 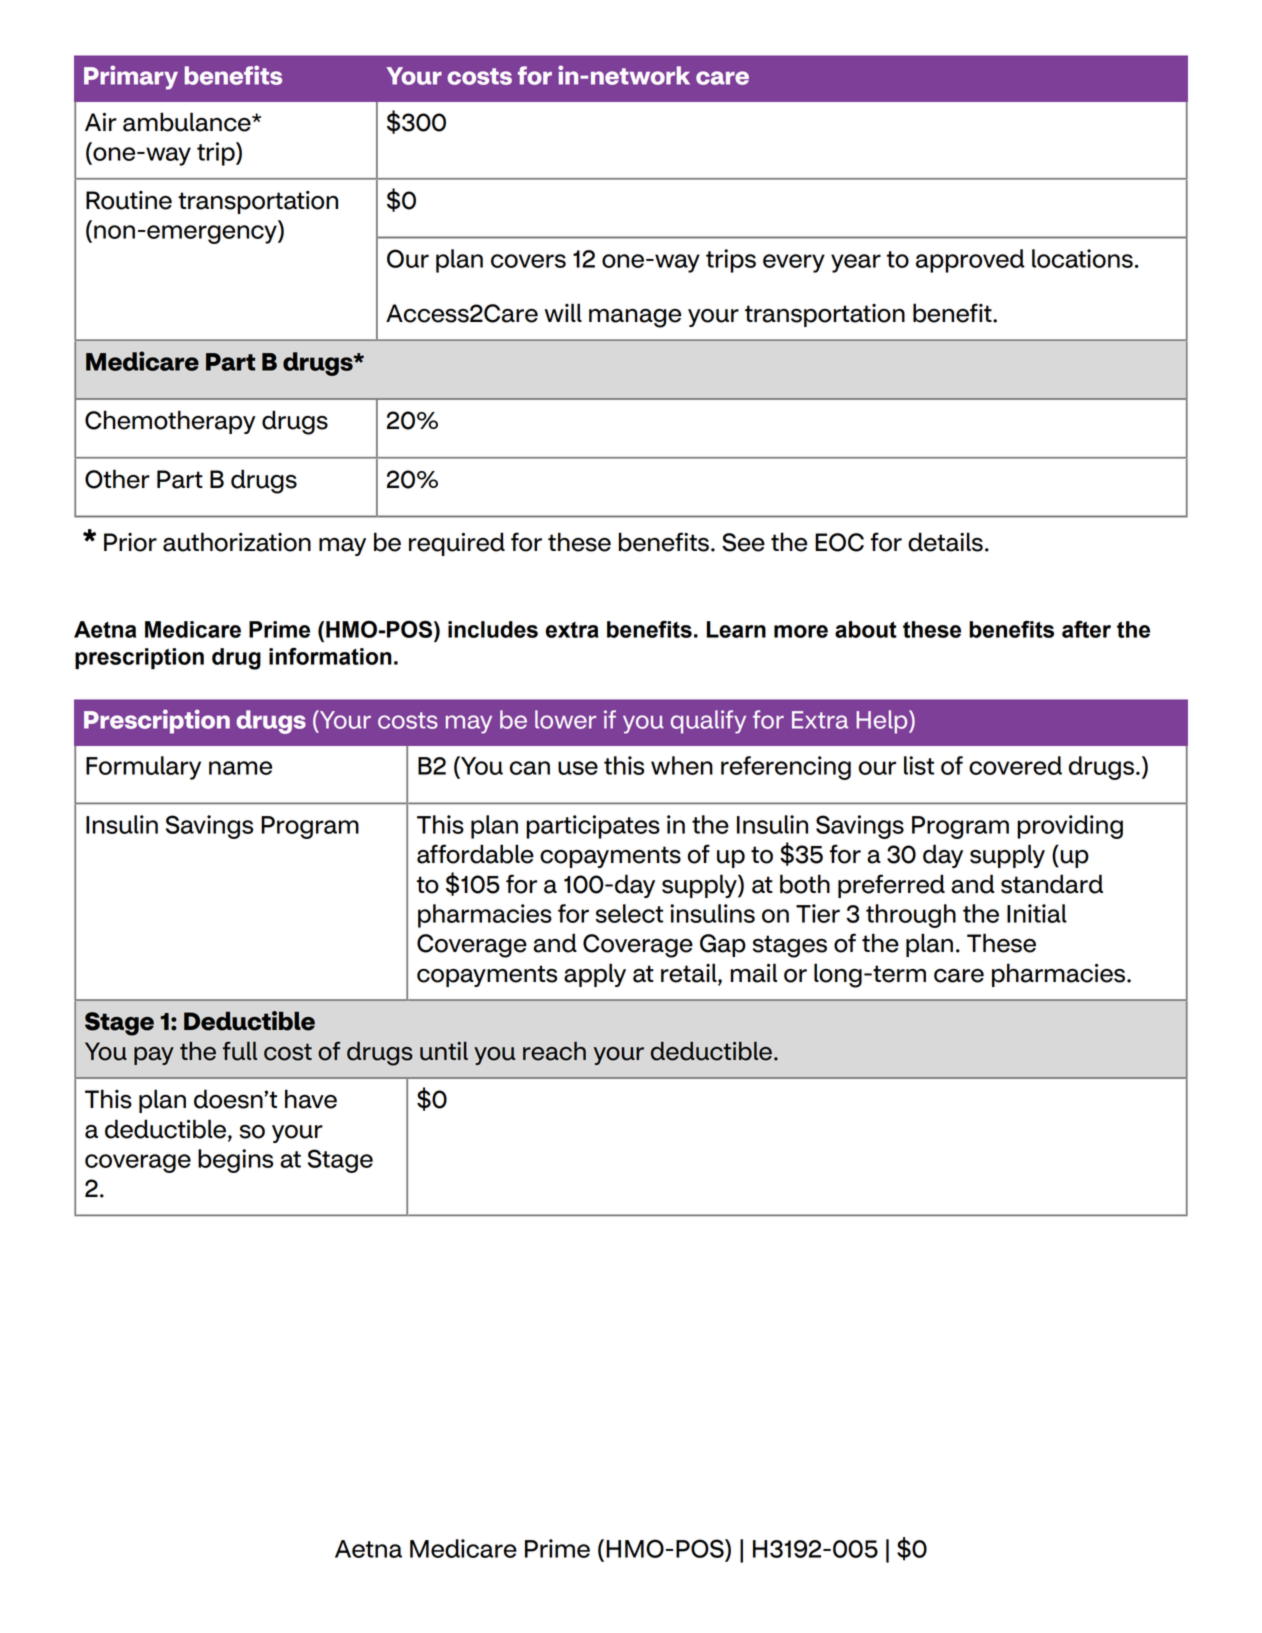 I want to click on Routine, so click(x=129, y=200).
